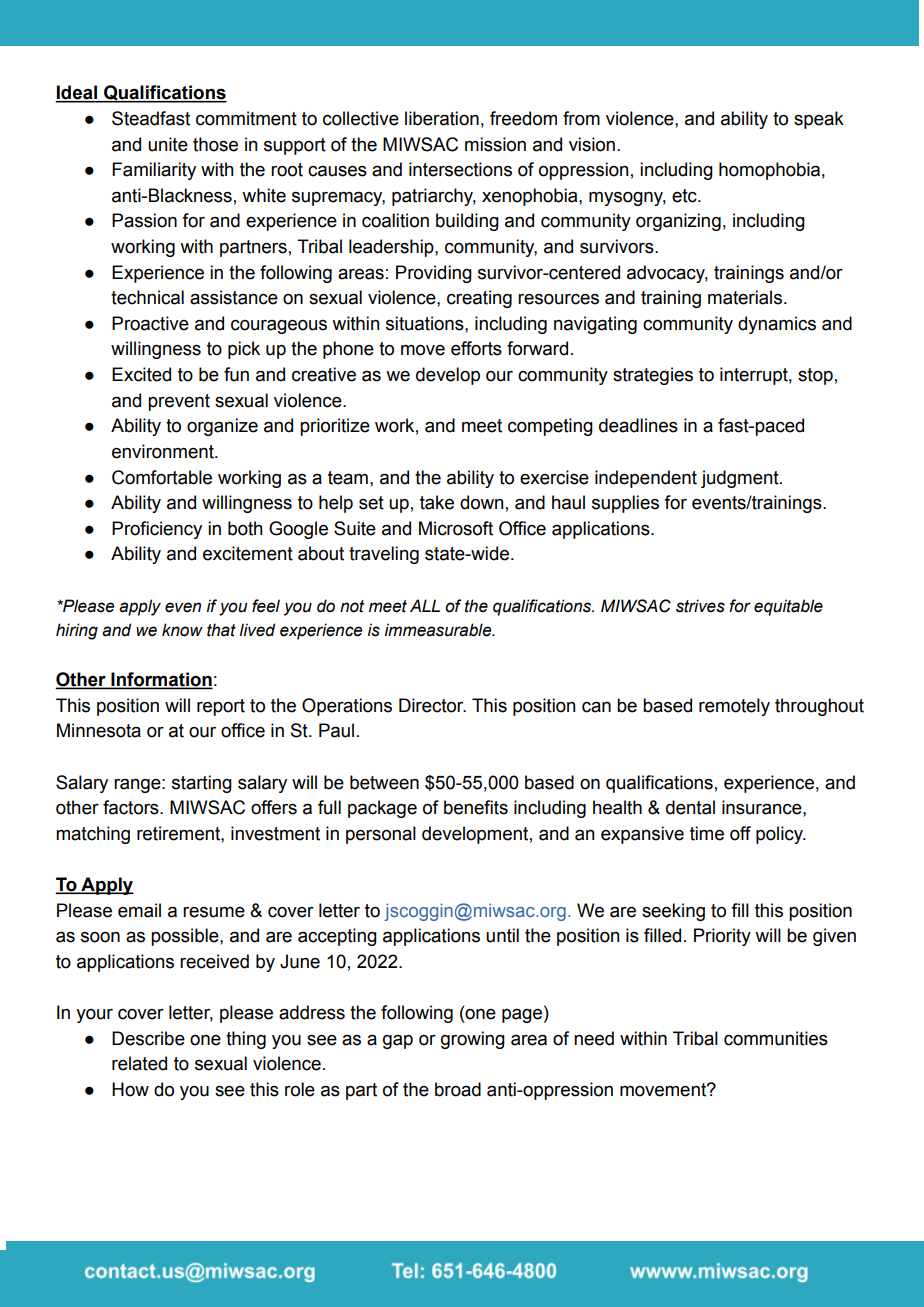 Image resolution: width=924 pixels, height=1307 pixels. What do you see at coordinates (442, 118) in the document?
I see `liberation` at bounding box center [442, 118].
